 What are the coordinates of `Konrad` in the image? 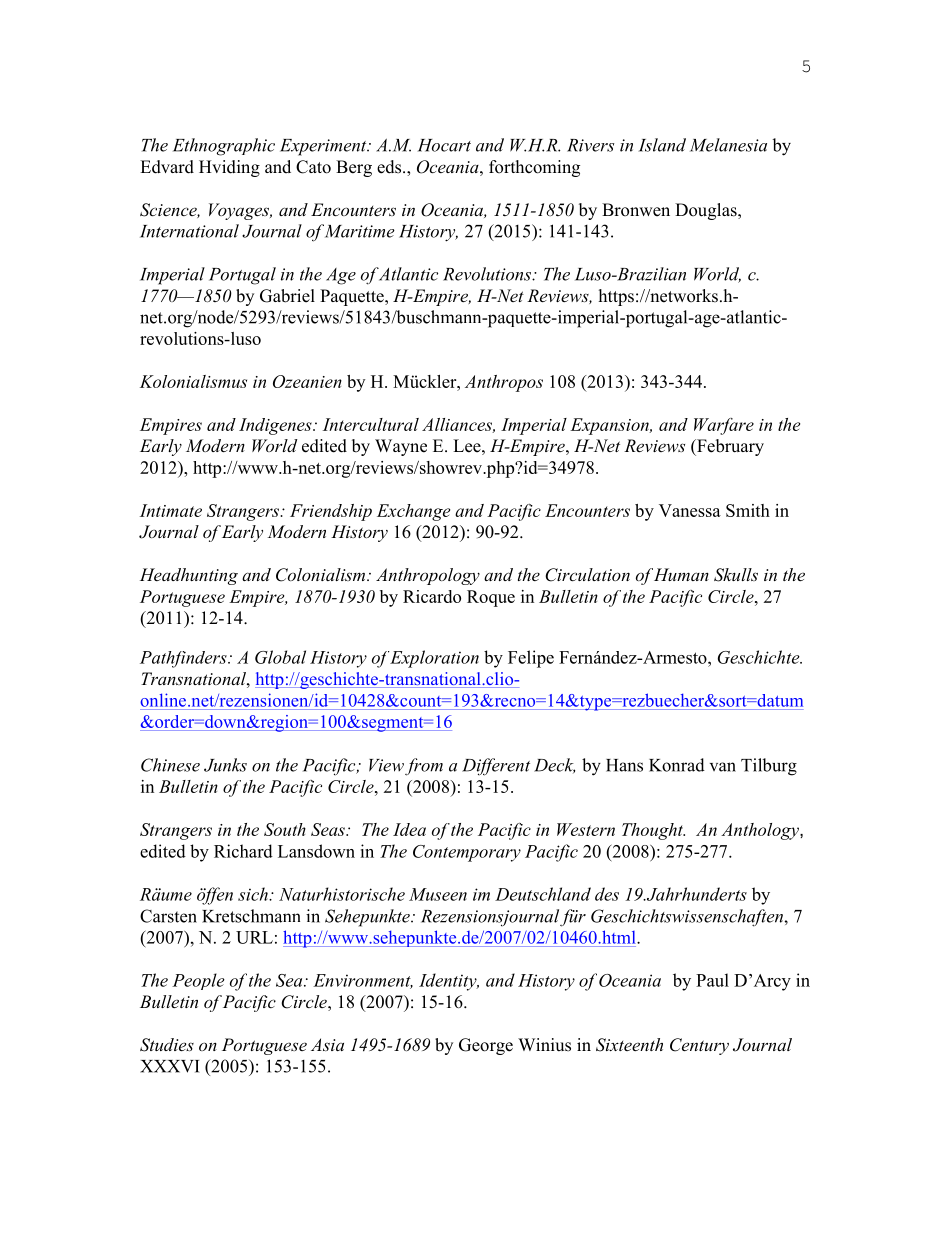 It's located at (677, 765).
